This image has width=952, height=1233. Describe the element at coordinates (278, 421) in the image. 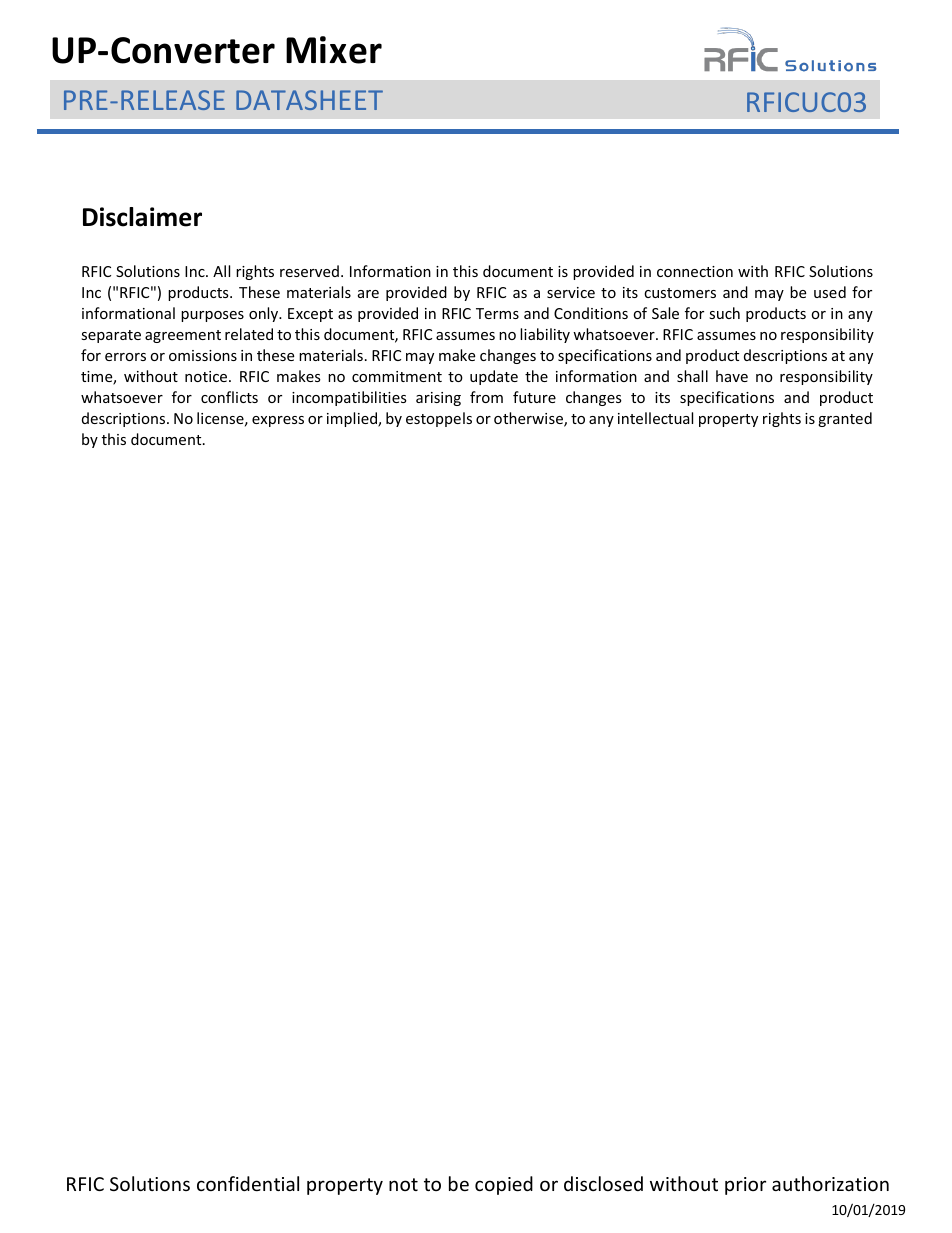

I see `express` at that location.
